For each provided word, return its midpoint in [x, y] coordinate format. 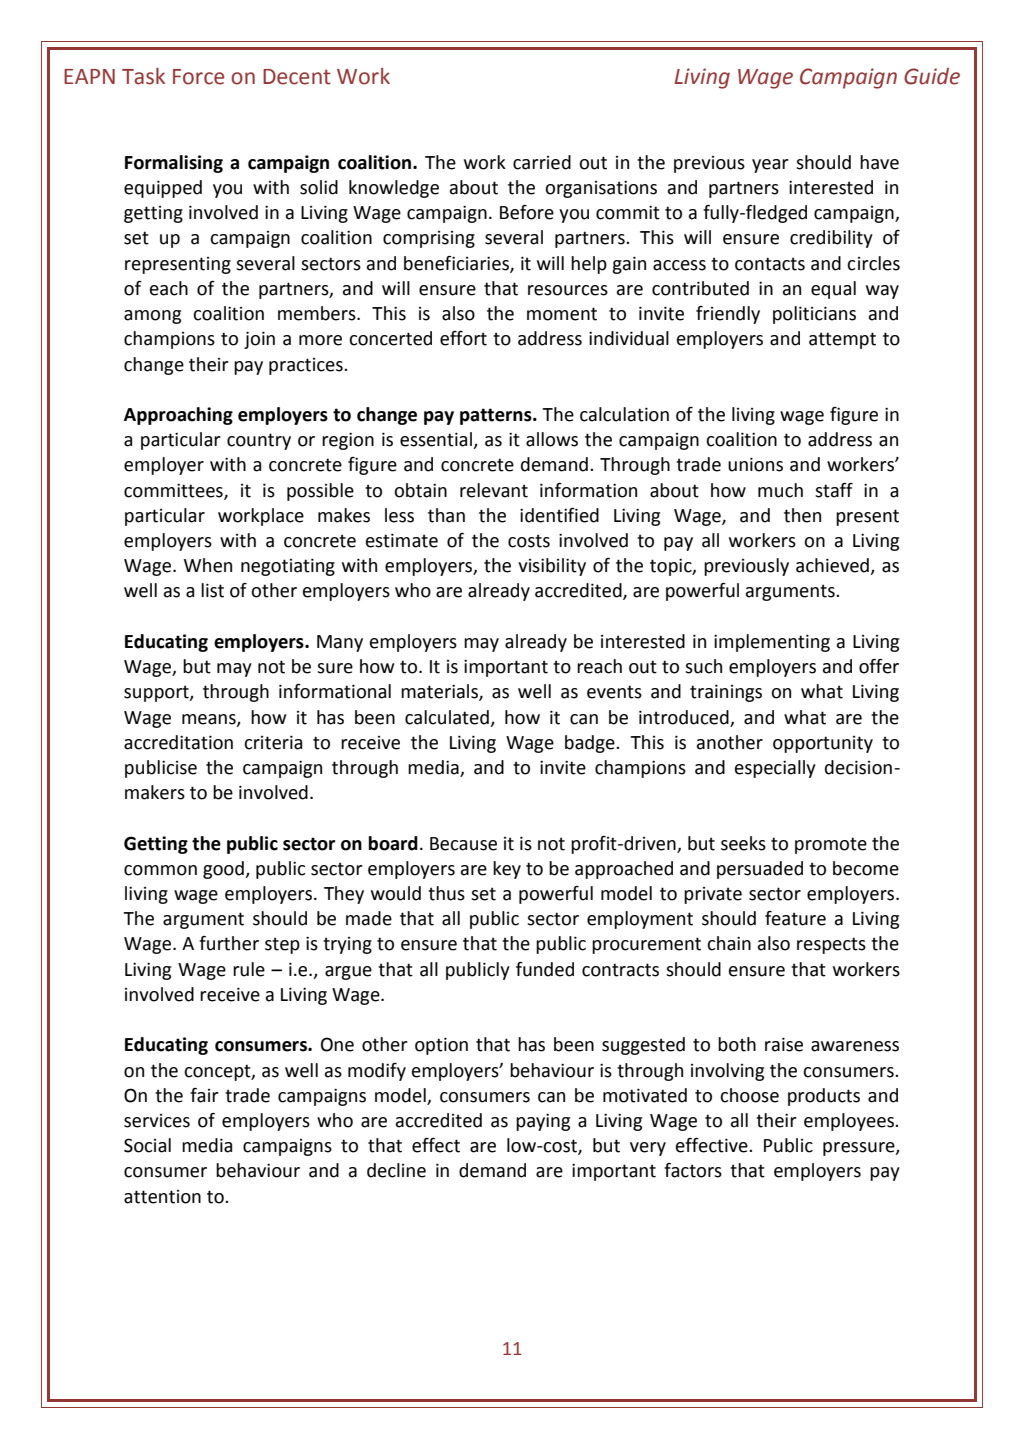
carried [542, 162]
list [212, 590]
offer [879, 666]
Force [198, 77]
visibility [552, 567]
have [879, 162]
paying [543, 1122]
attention [162, 1197]
